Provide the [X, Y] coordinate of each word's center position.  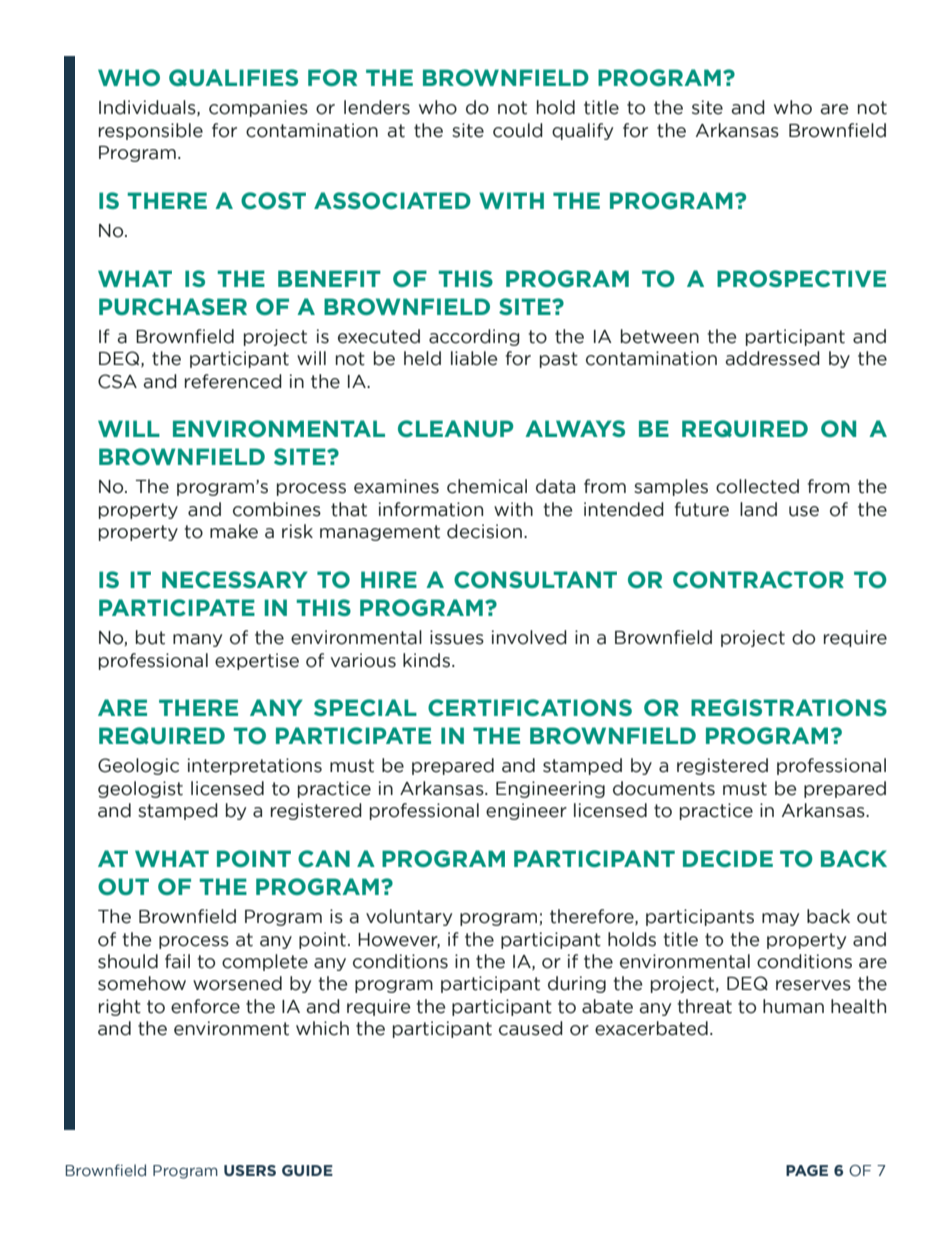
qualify [582, 131]
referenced [233, 381]
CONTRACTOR [758, 579]
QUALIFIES [233, 77]
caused [531, 1028]
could [518, 130]
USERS [250, 1170]
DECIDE [728, 858]
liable [474, 358]
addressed [772, 358]
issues [457, 637]
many [197, 640]
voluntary [409, 917]
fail [177, 961]
